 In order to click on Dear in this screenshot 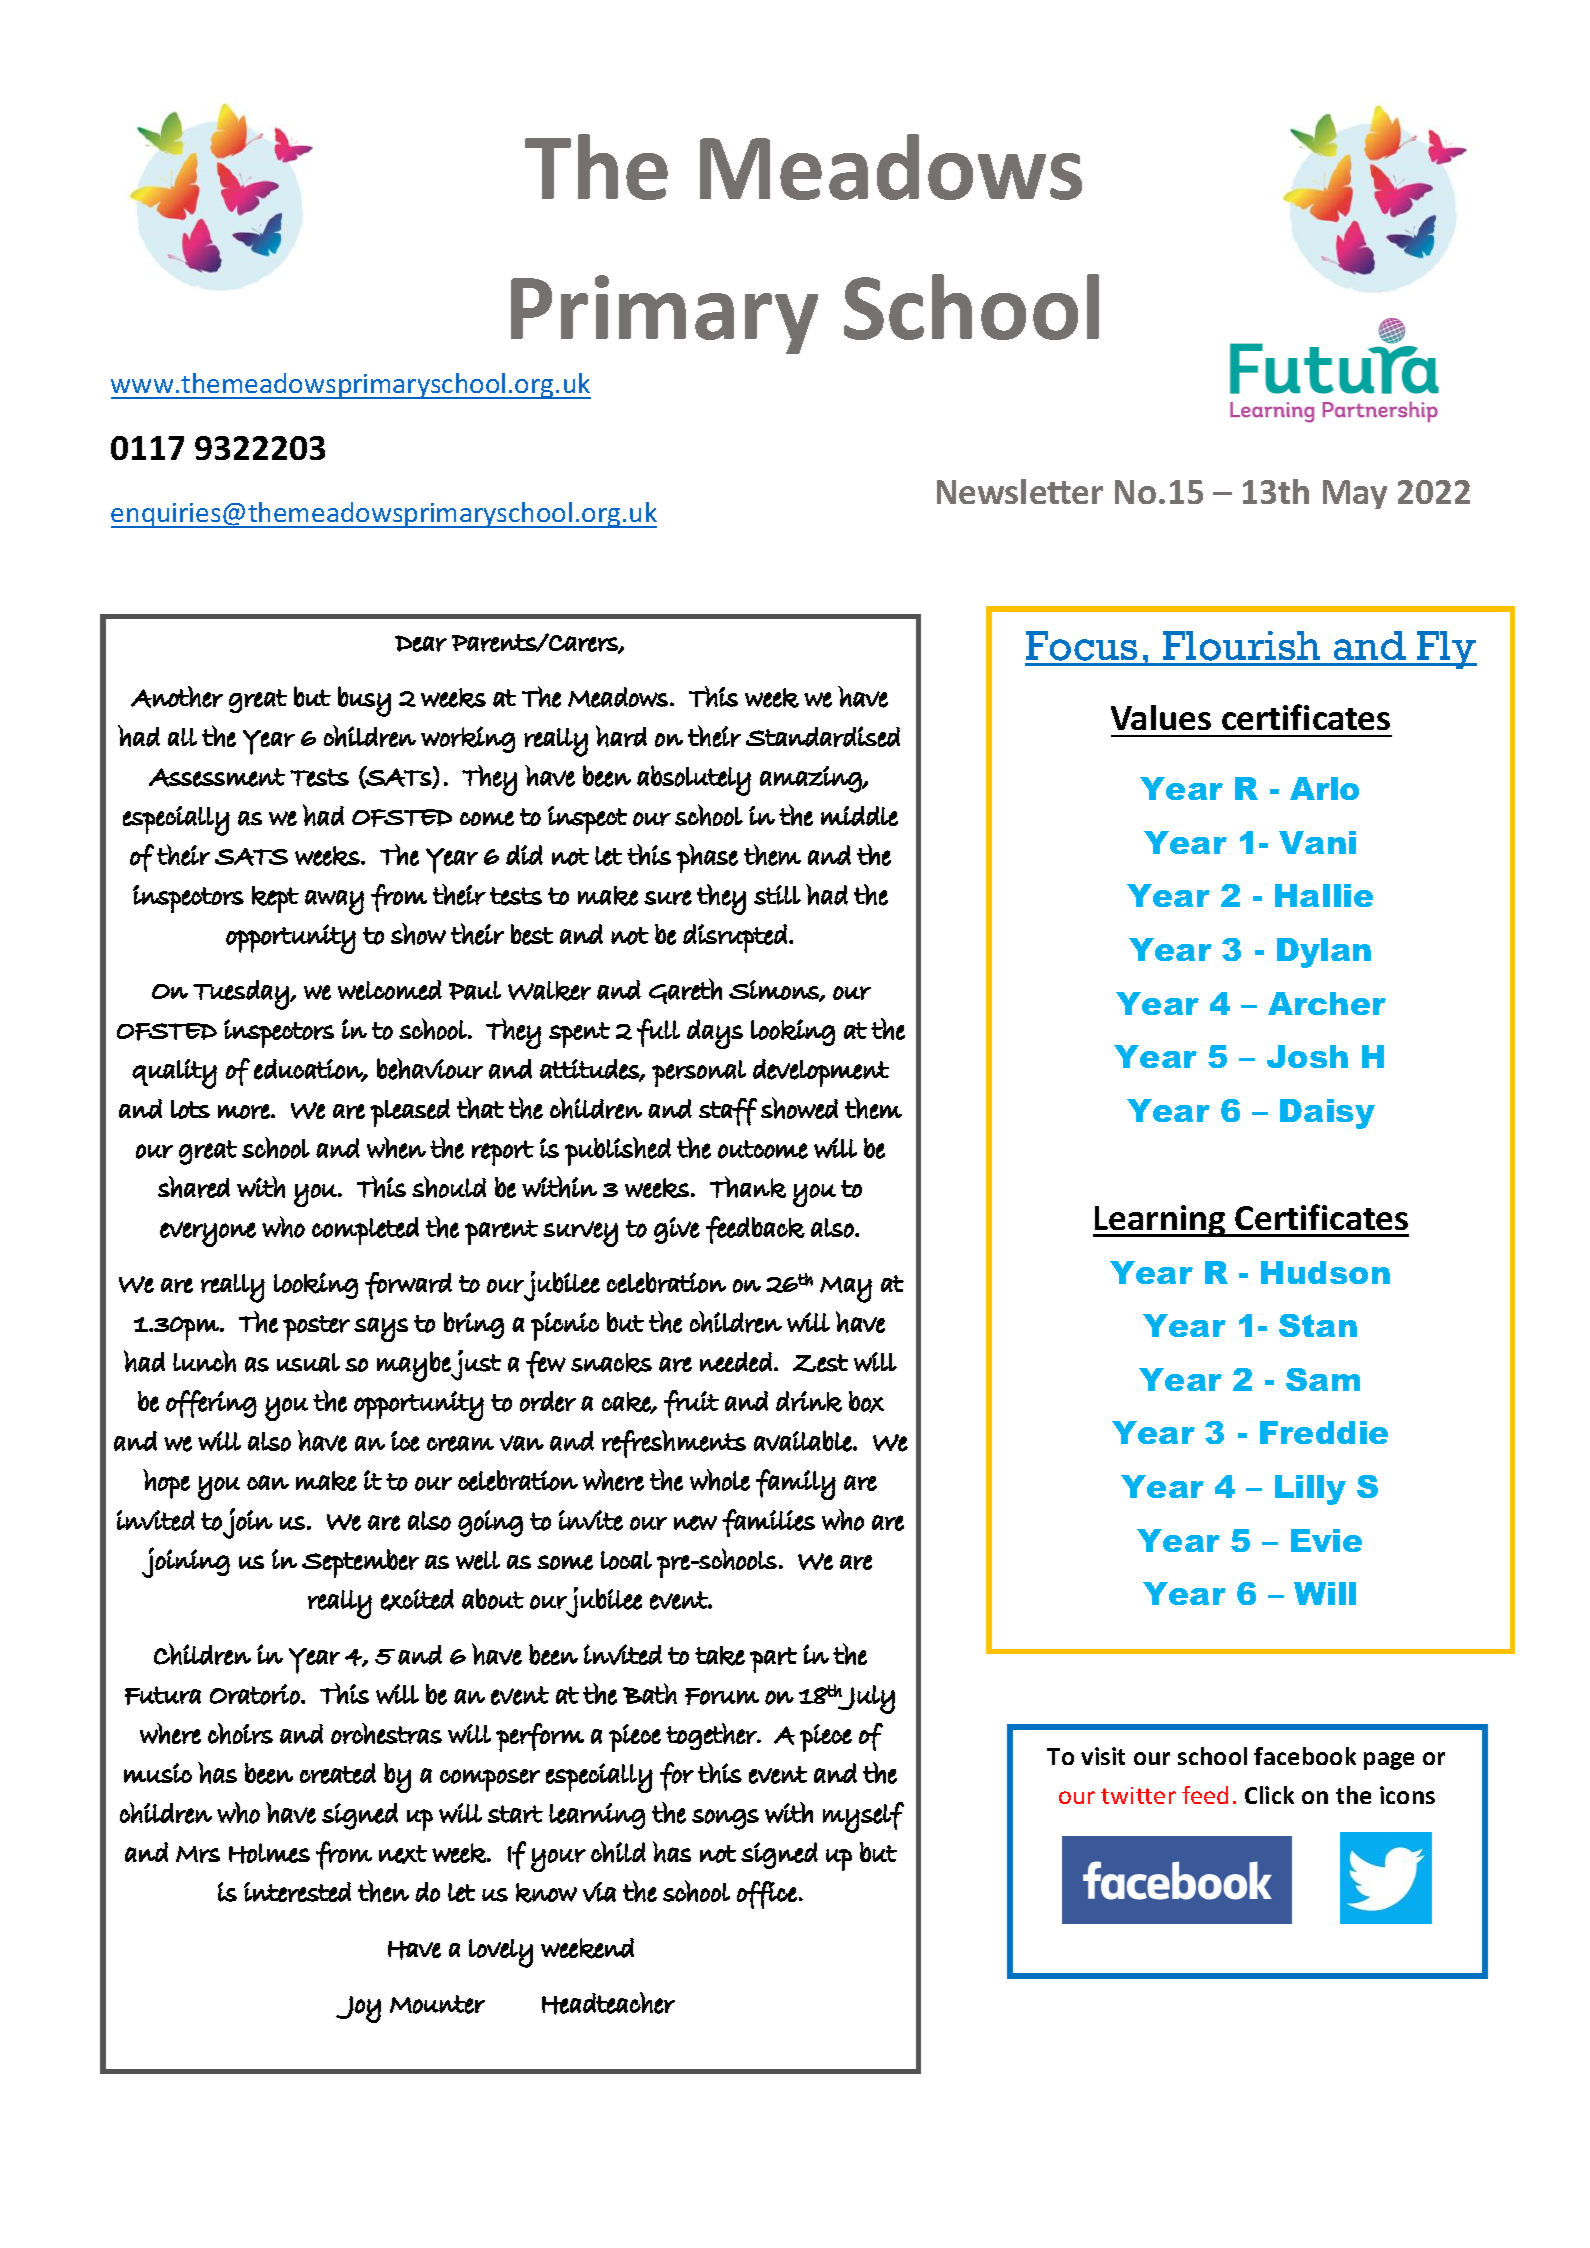, I will do `click(421, 643)`.
